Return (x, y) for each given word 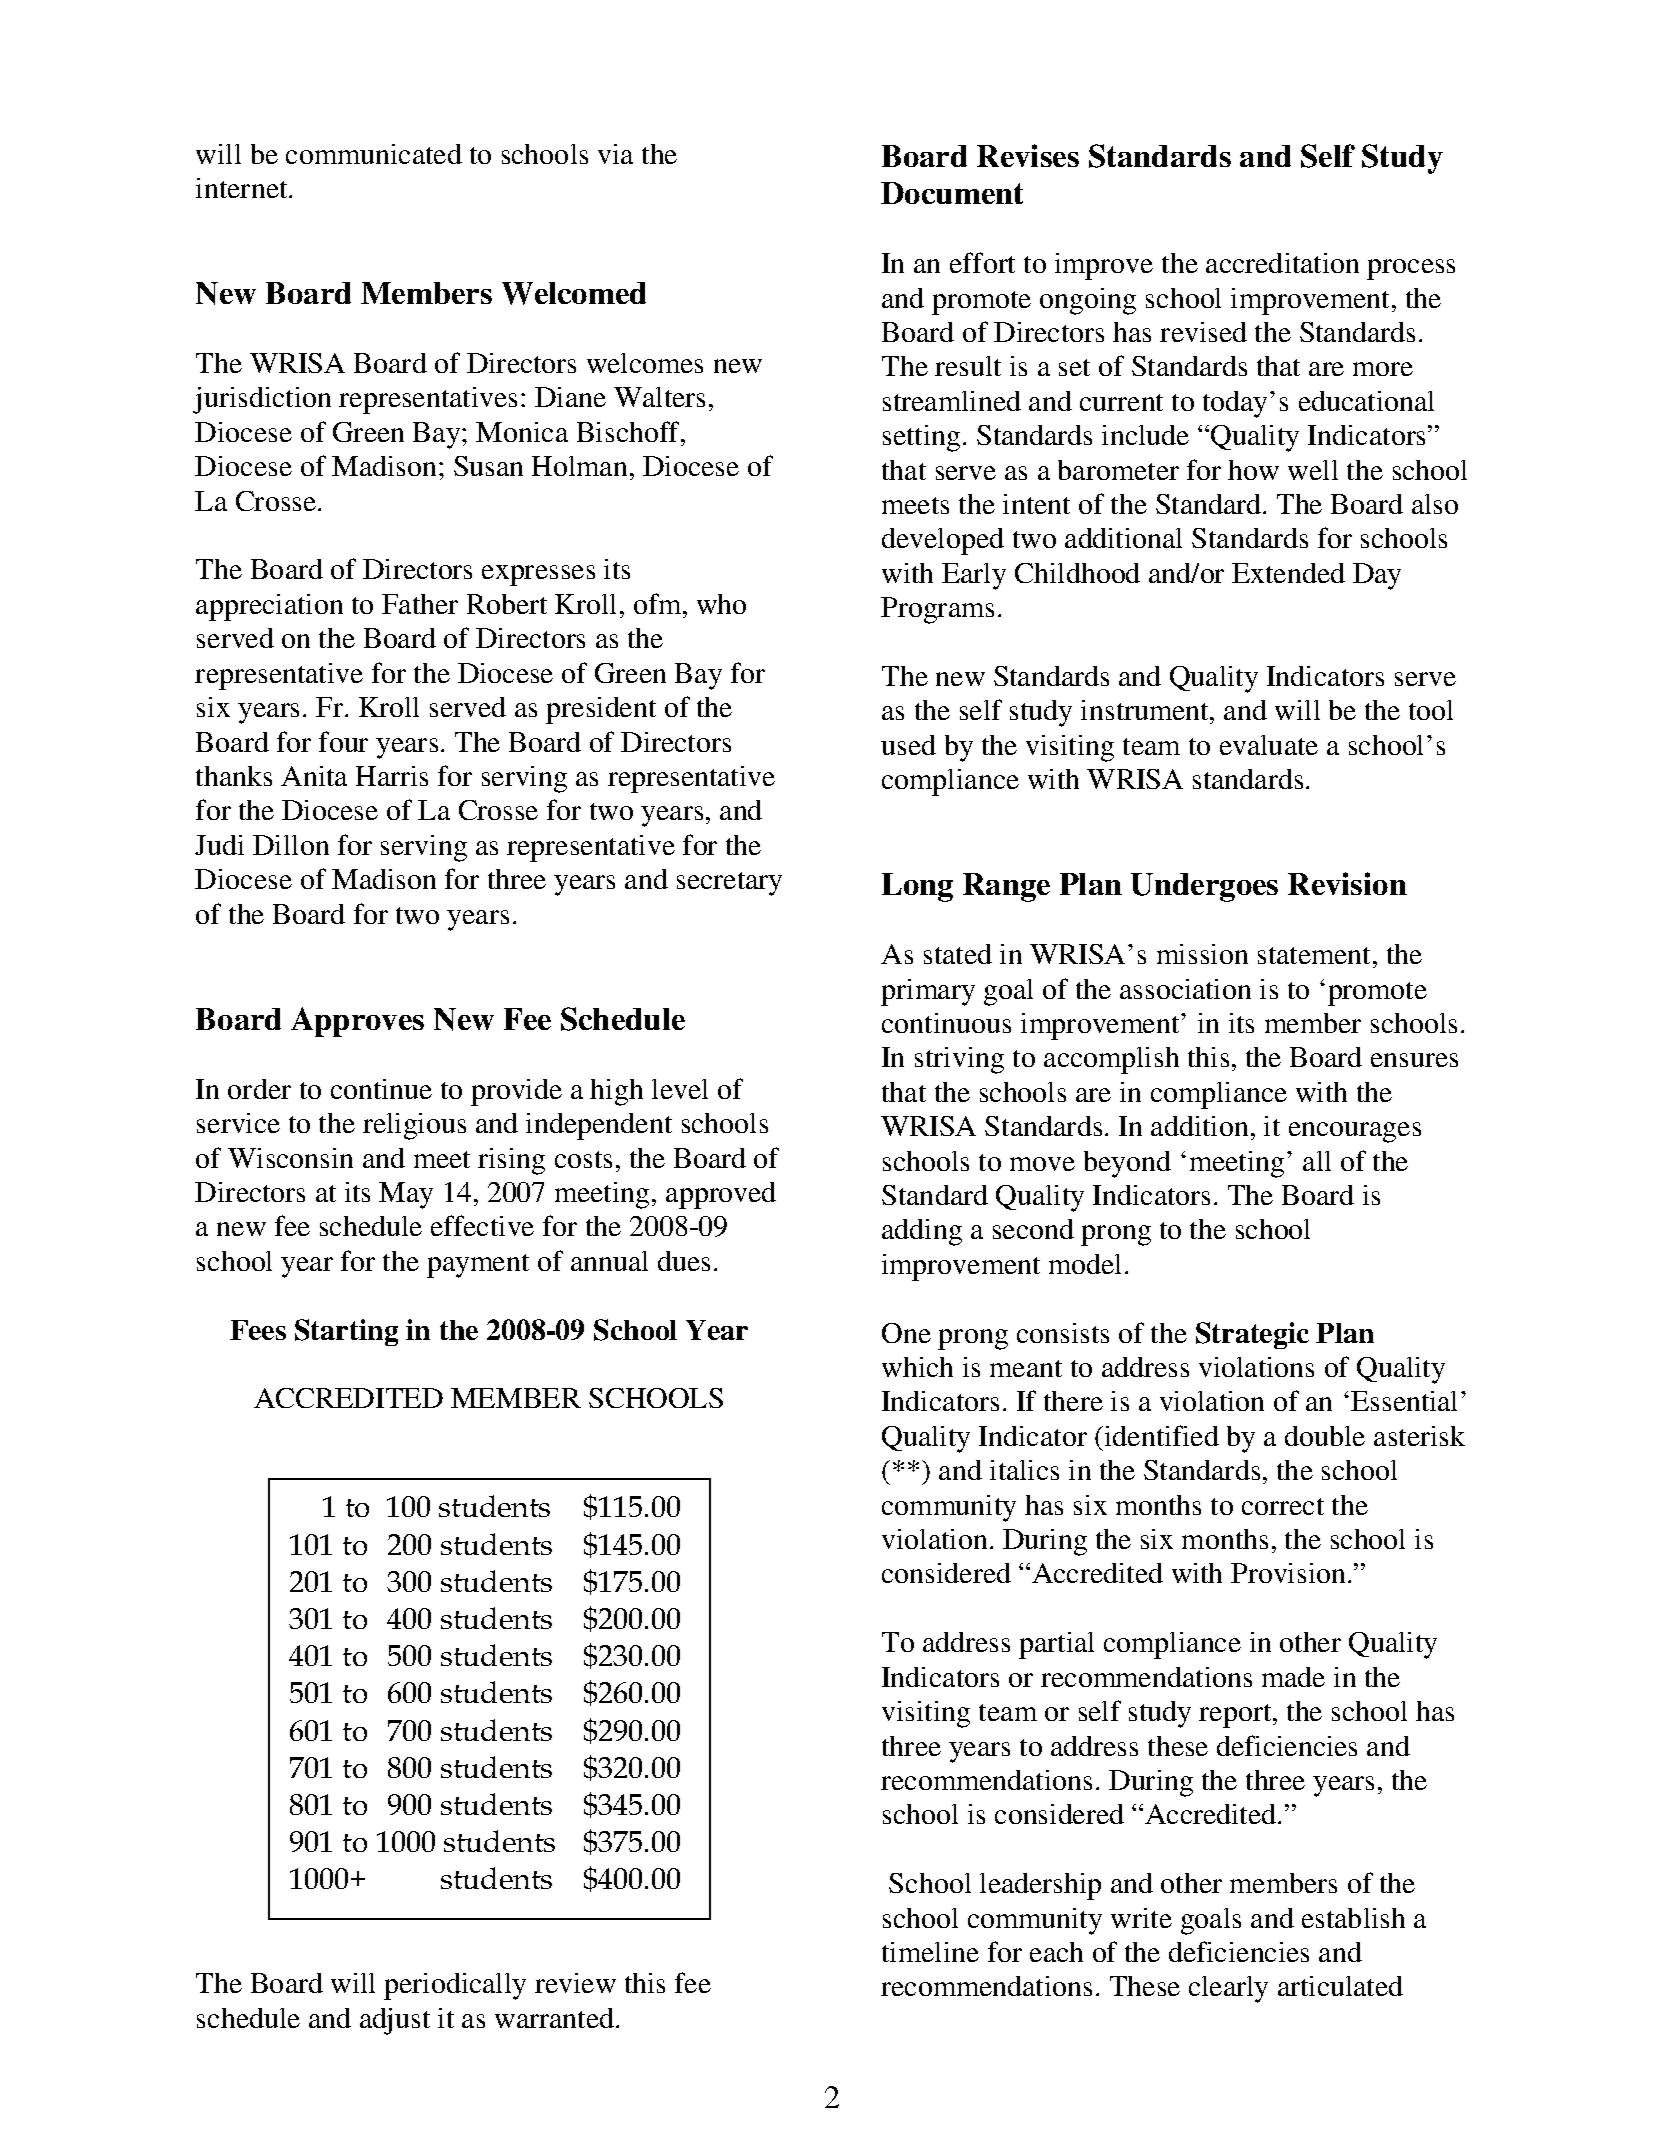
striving (959, 1060)
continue (381, 1089)
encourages (1355, 1132)
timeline (930, 1952)
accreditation (1282, 263)
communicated (374, 154)
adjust (395, 2021)
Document (952, 193)
